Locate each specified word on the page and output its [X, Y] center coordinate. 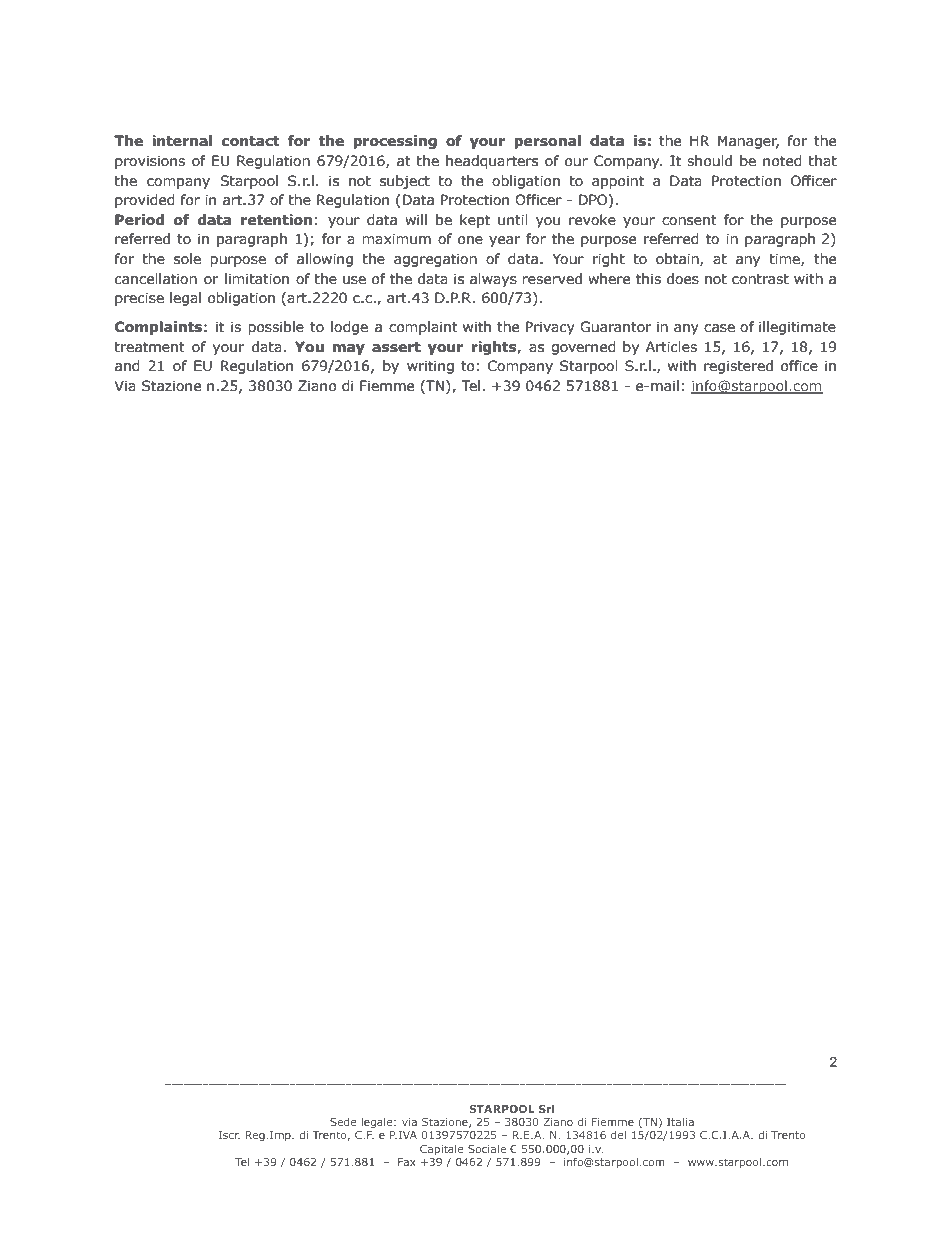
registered [738, 367]
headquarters [492, 162]
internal [182, 141]
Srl [546, 1108]
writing [430, 367]
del [618, 1135]
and [127, 366]
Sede [343, 1122]
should [709, 161]
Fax [407, 1162]
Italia [680, 1121]
